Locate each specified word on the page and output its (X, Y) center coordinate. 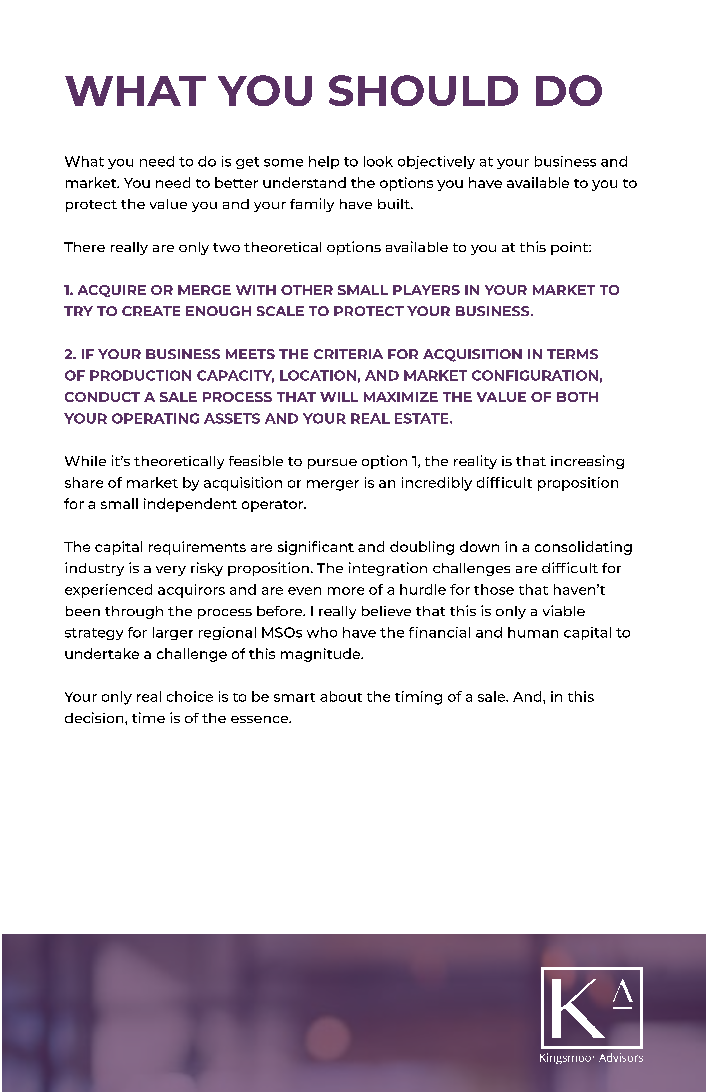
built (395, 204)
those (494, 589)
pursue (332, 464)
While (85, 461)
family (312, 205)
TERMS (572, 354)
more (346, 591)
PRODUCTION (140, 375)
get (247, 163)
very (171, 571)
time (148, 717)
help (324, 162)
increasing (587, 462)
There (84, 247)
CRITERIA (348, 354)
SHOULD (423, 90)
